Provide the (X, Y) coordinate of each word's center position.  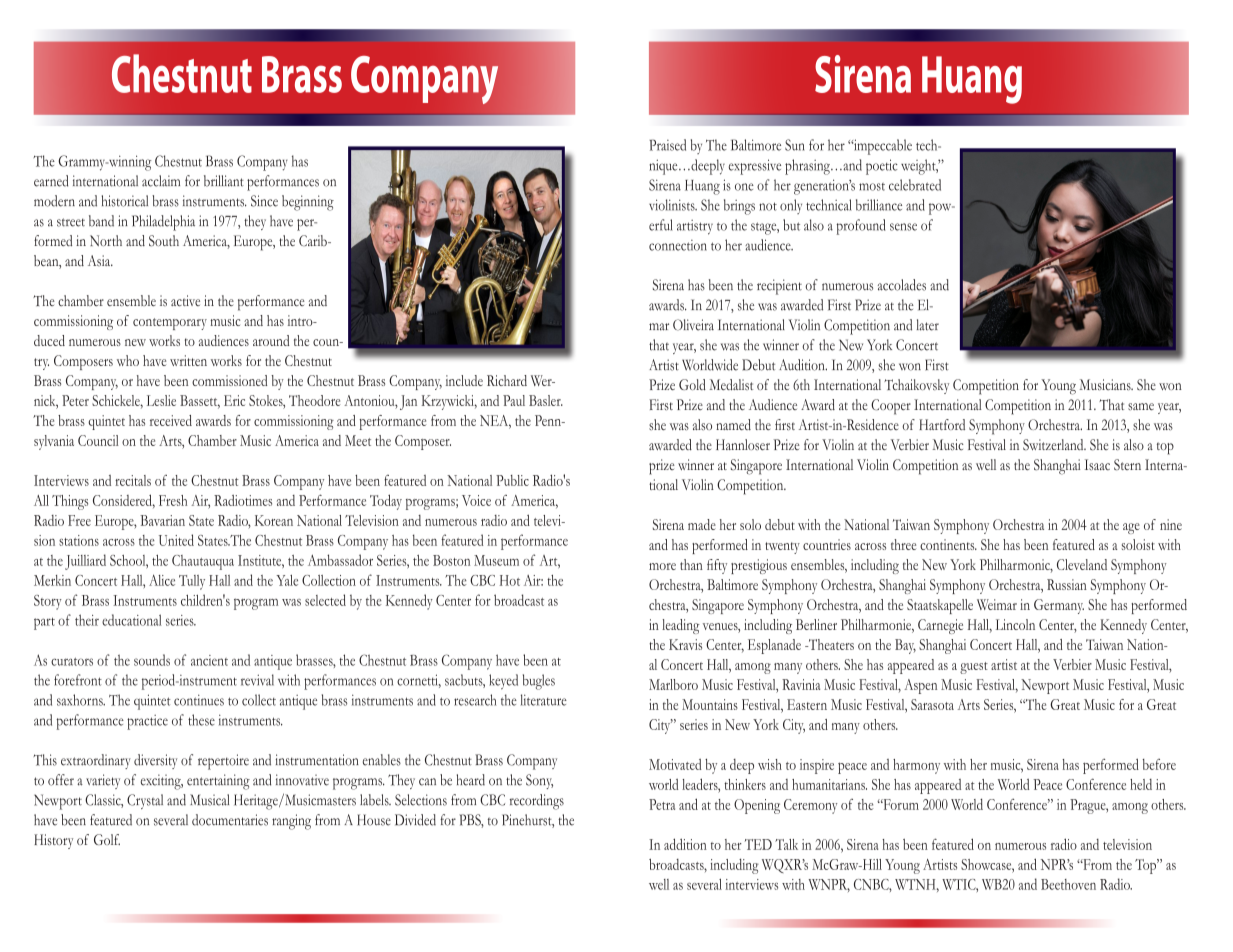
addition (685, 844)
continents (948, 544)
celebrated (915, 185)
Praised (667, 145)
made (702, 524)
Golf (107, 839)
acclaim (161, 181)
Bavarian (162, 520)
